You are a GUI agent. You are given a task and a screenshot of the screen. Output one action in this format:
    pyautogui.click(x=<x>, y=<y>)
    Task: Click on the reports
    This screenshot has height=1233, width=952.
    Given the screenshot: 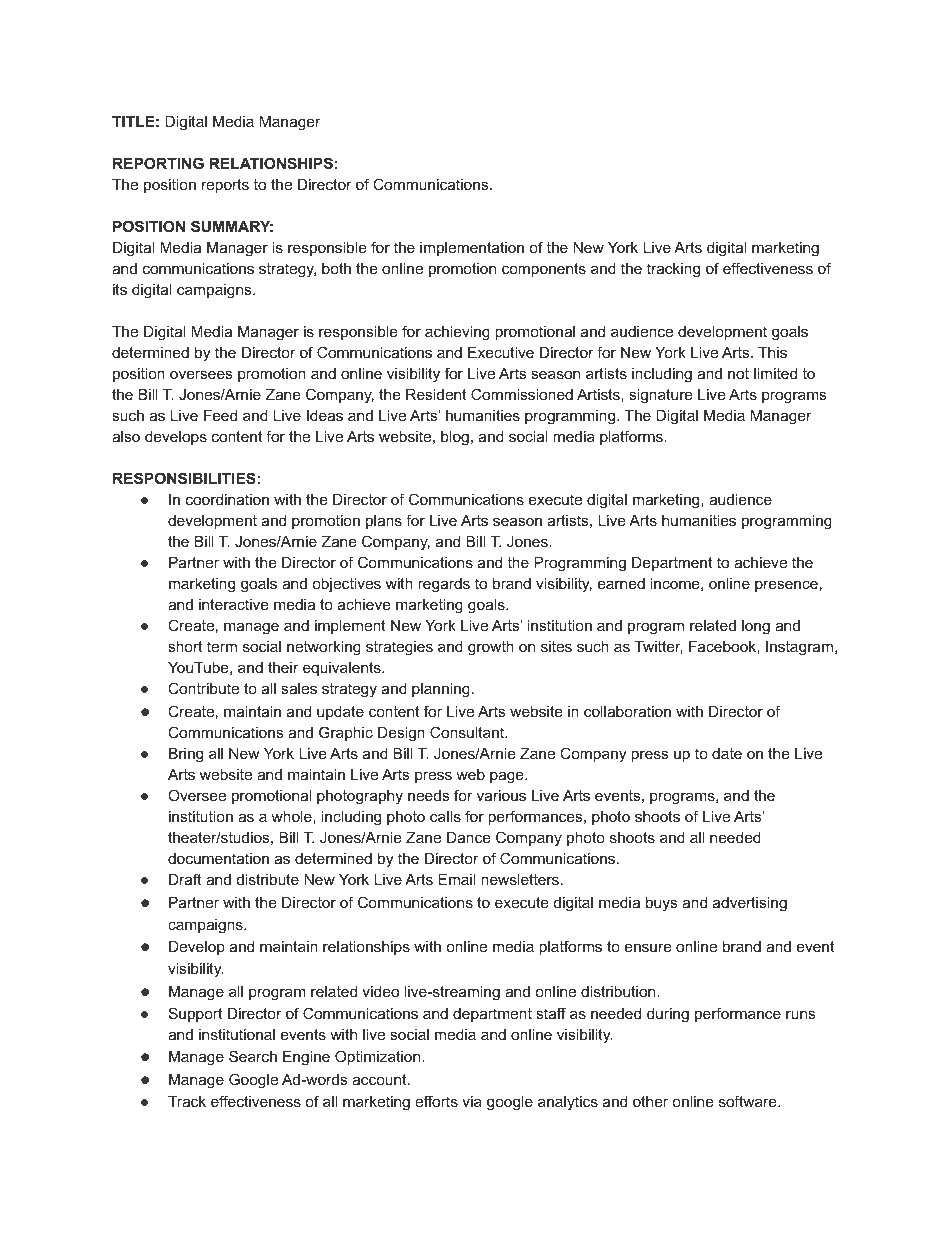 What is the action you would take?
    pyautogui.click(x=225, y=186)
